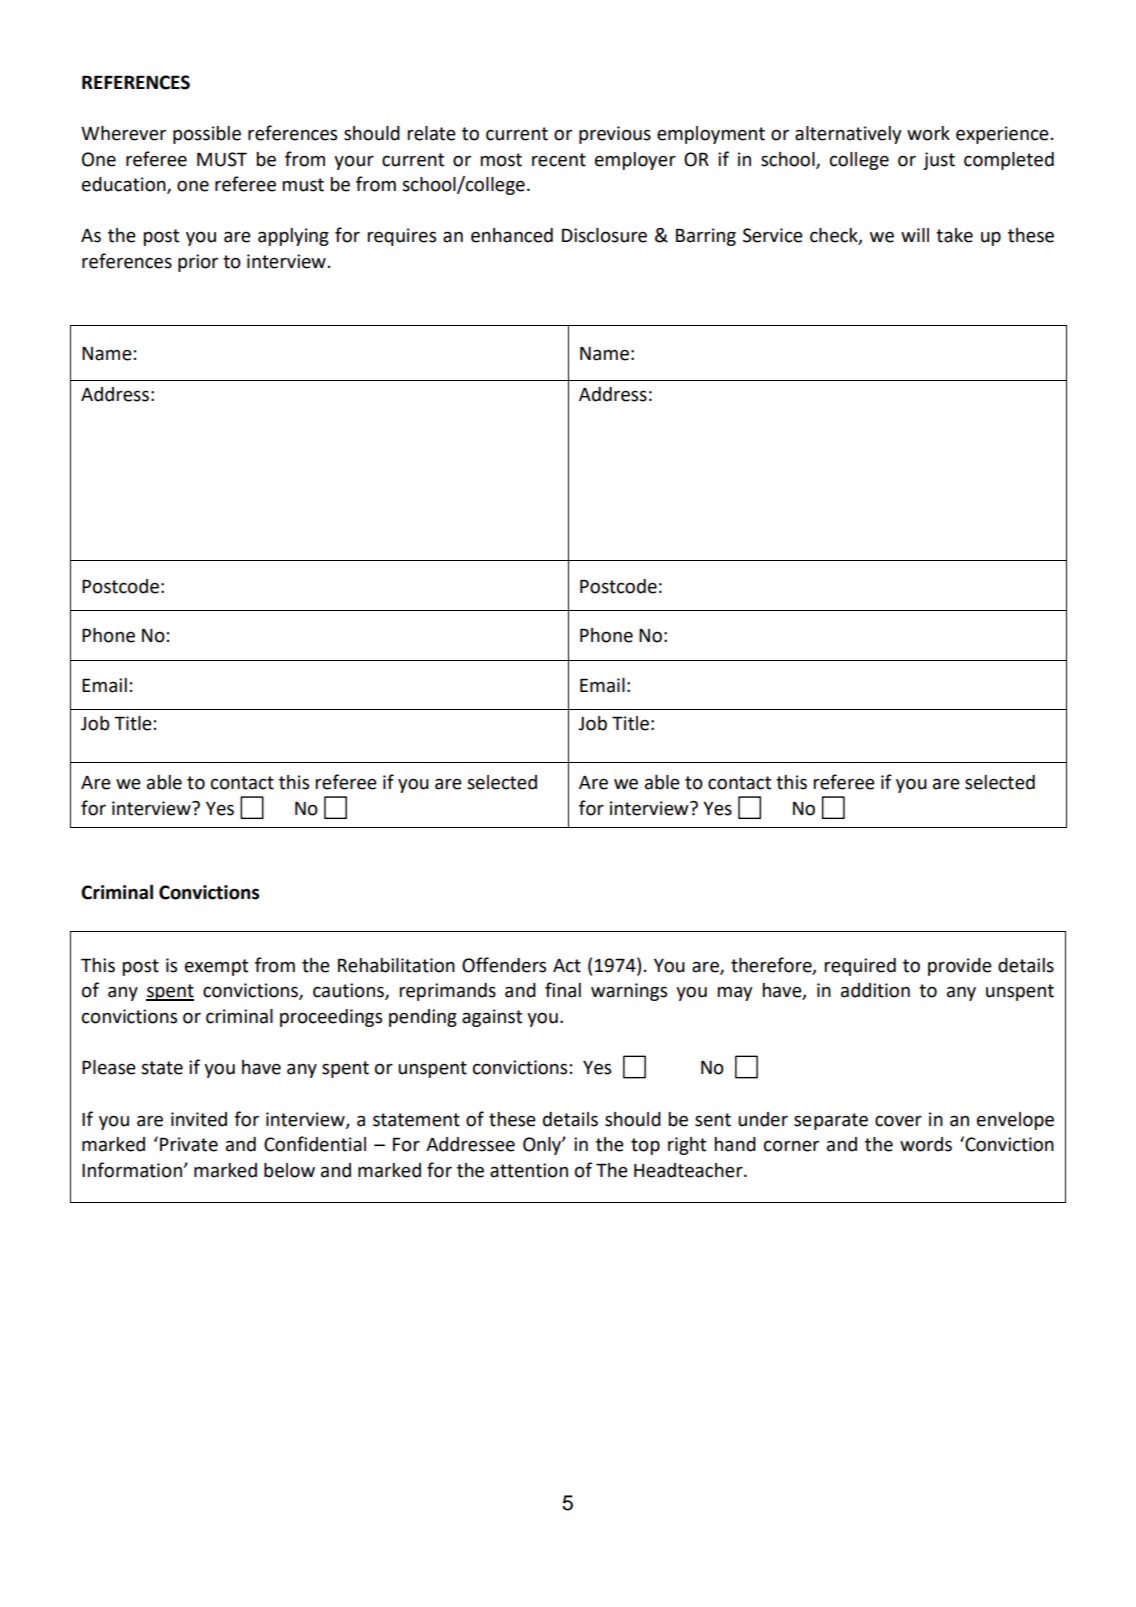  What do you see at coordinates (207, 135) in the screenshot?
I see `possible` at bounding box center [207, 135].
